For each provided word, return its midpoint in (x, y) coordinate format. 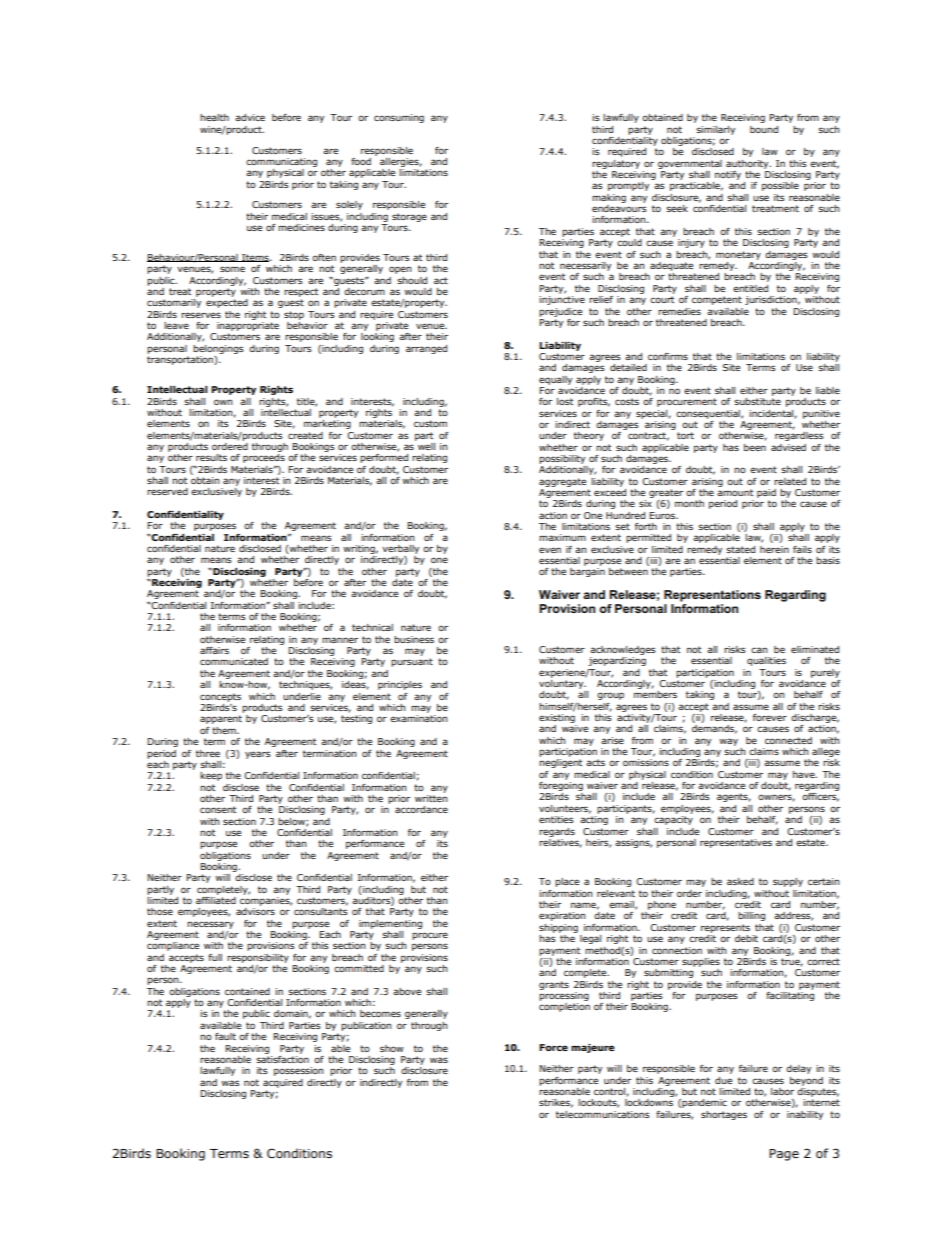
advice (250, 117)
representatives (736, 843)
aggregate (562, 482)
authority (748, 164)
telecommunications (603, 1114)
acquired (283, 1083)
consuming (399, 118)
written (431, 798)
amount (735, 492)
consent (218, 809)
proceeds (264, 458)
